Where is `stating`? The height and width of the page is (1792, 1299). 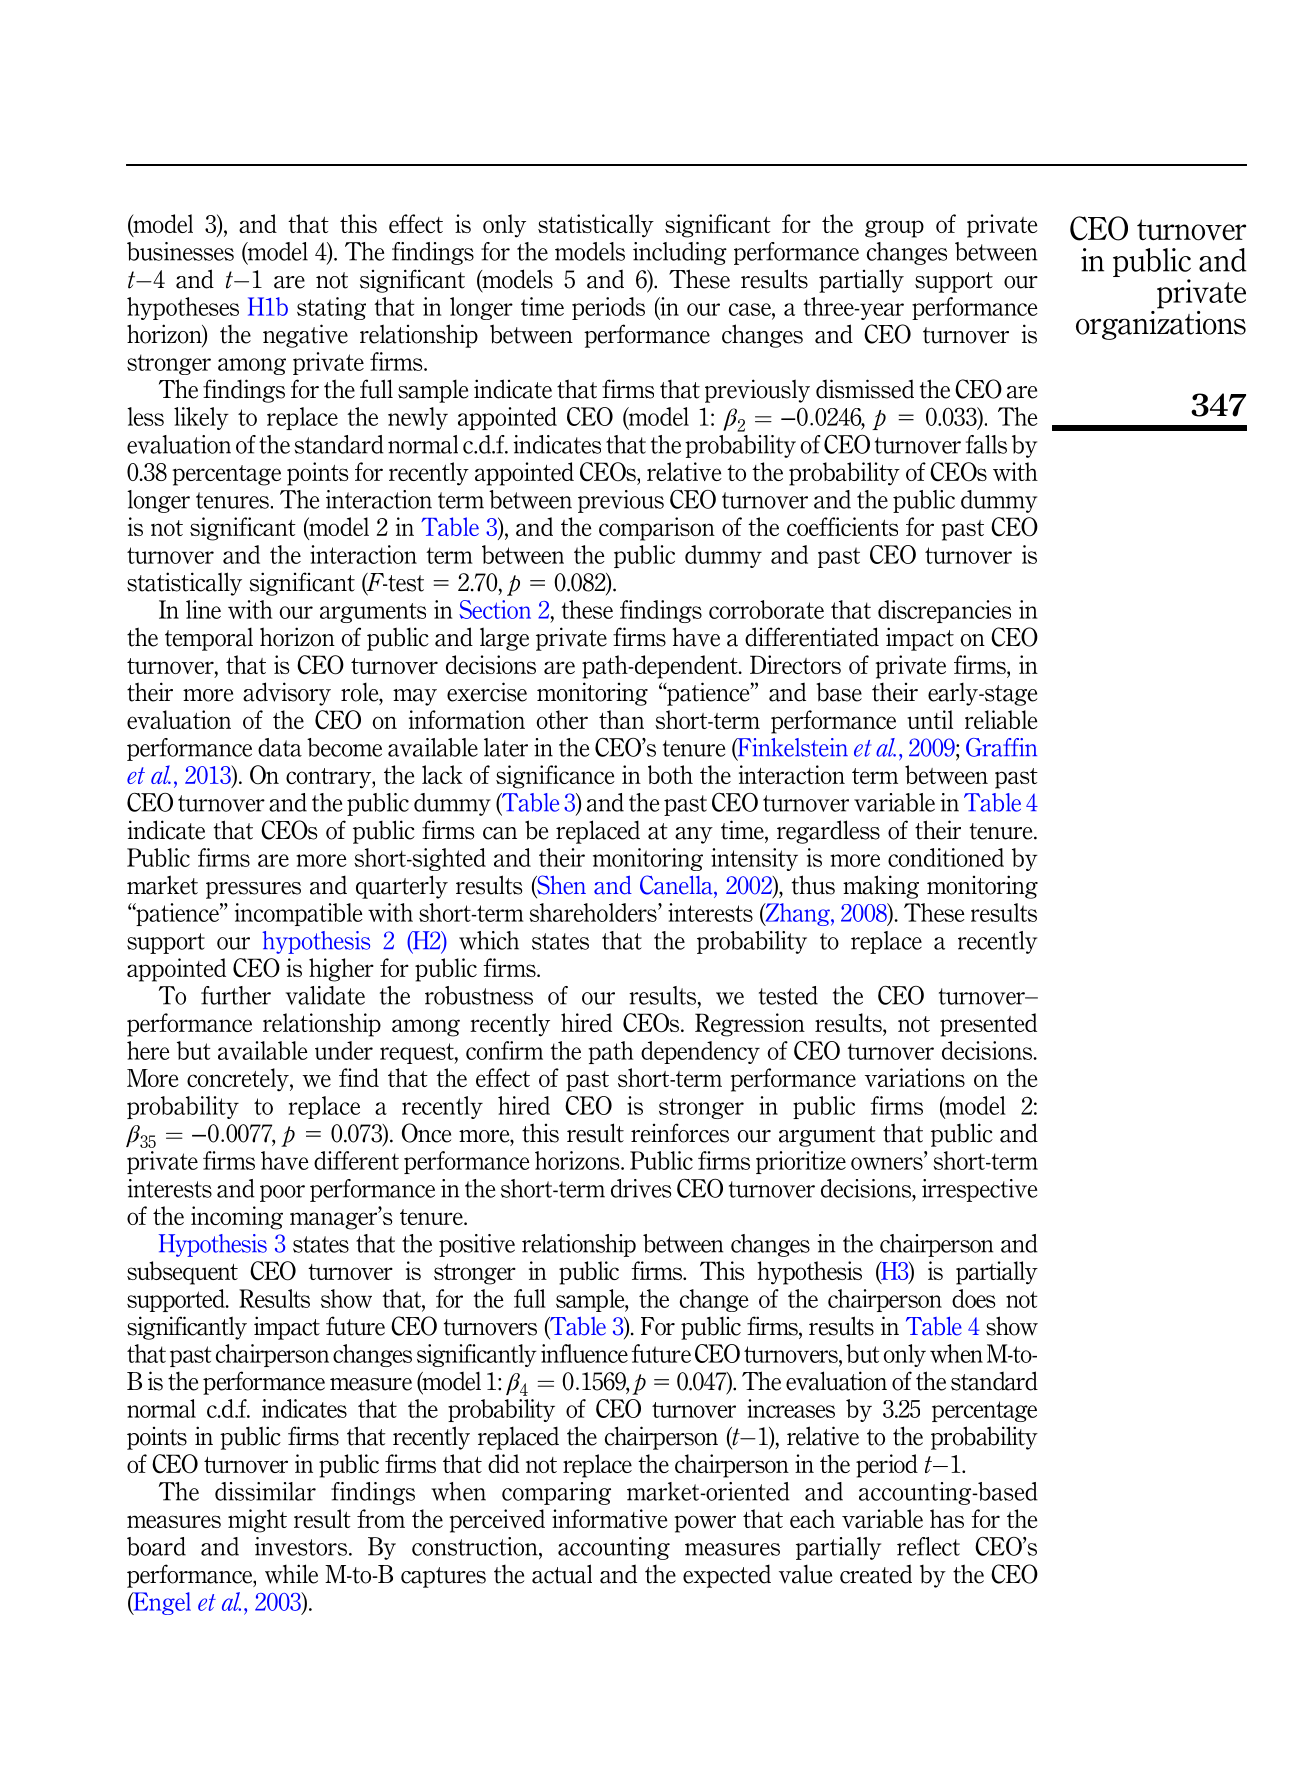
stating is located at coordinates (331, 308).
